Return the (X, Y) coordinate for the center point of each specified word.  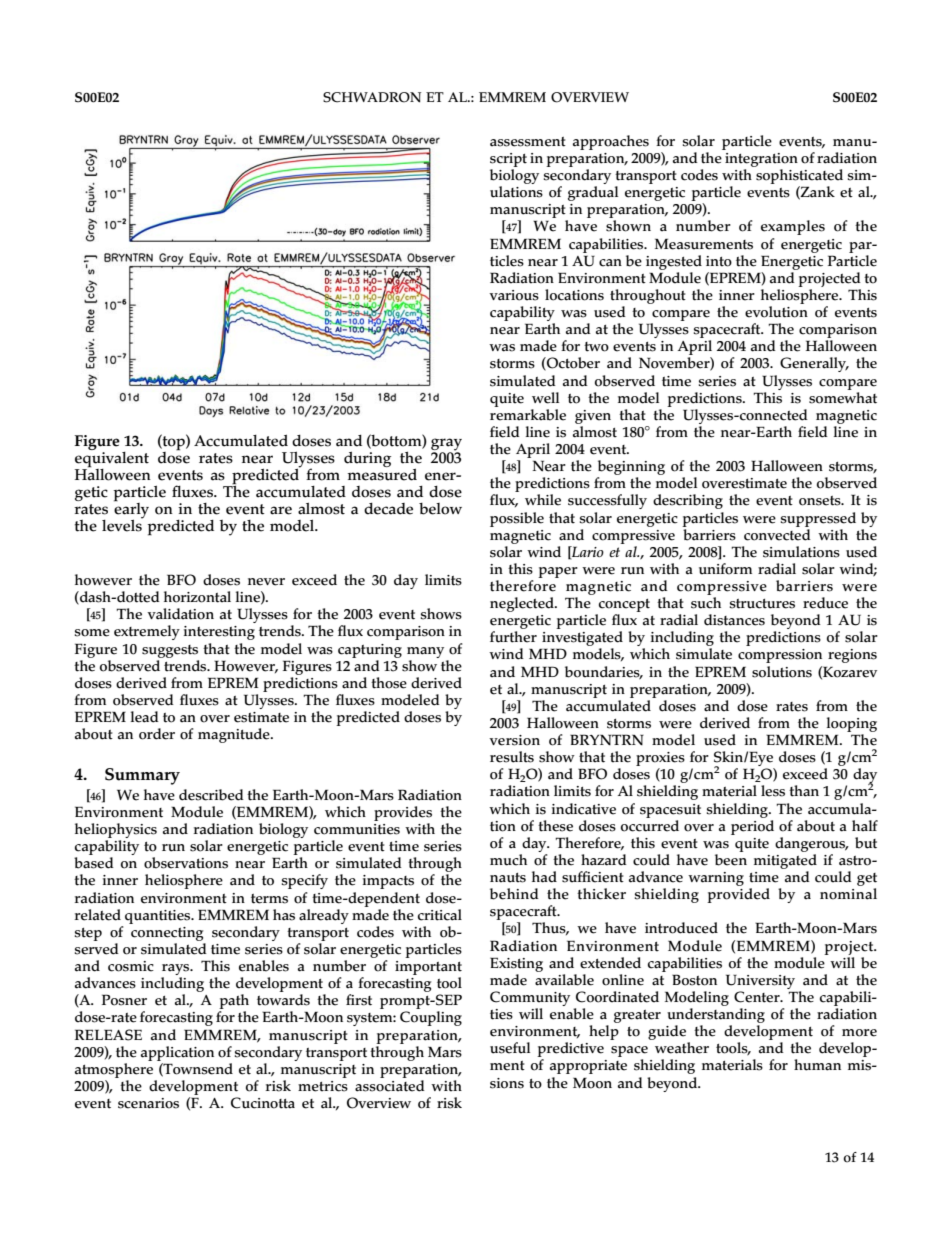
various (514, 295)
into (719, 261)
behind (514, 894)
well (545, 398)
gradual (593, 193)
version (514, 740)
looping (852, 724)
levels (122, 525)
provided (738, 895)
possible (517, 519)
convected (777, 533)
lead (145, 717)
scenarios (148, 1103)
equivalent (112, 459)
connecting (167, 934)
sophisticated (799, 178)
